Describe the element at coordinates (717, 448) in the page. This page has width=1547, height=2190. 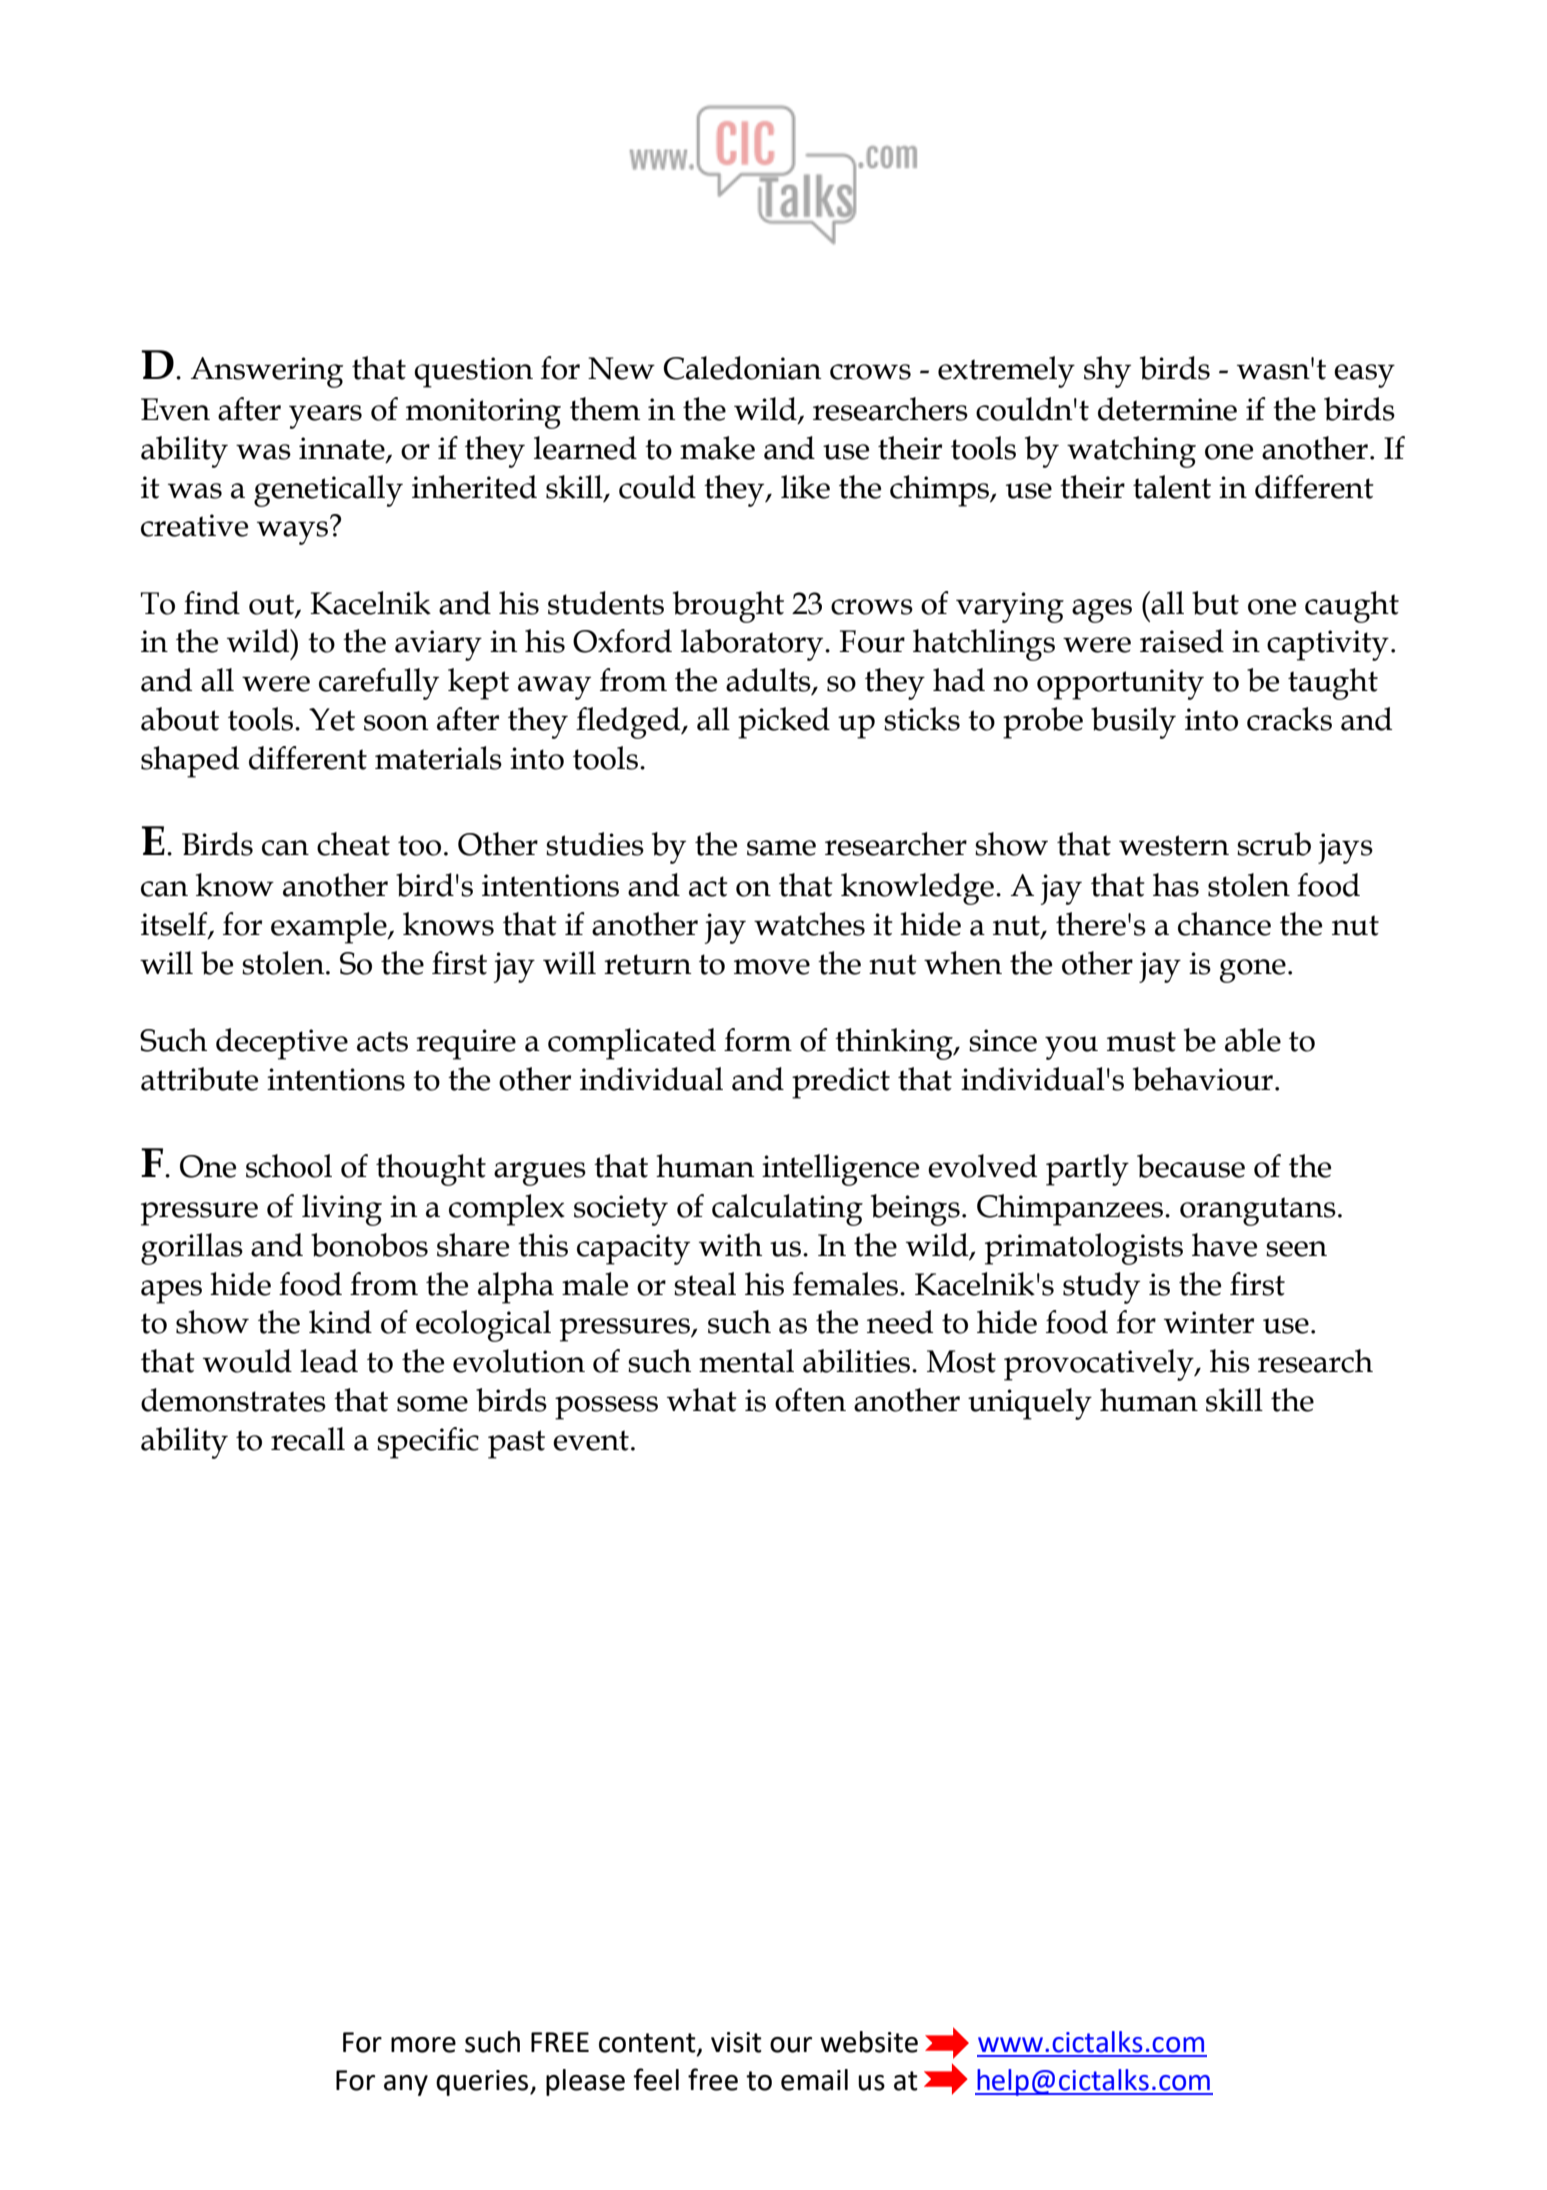
I see `make` at that location.
